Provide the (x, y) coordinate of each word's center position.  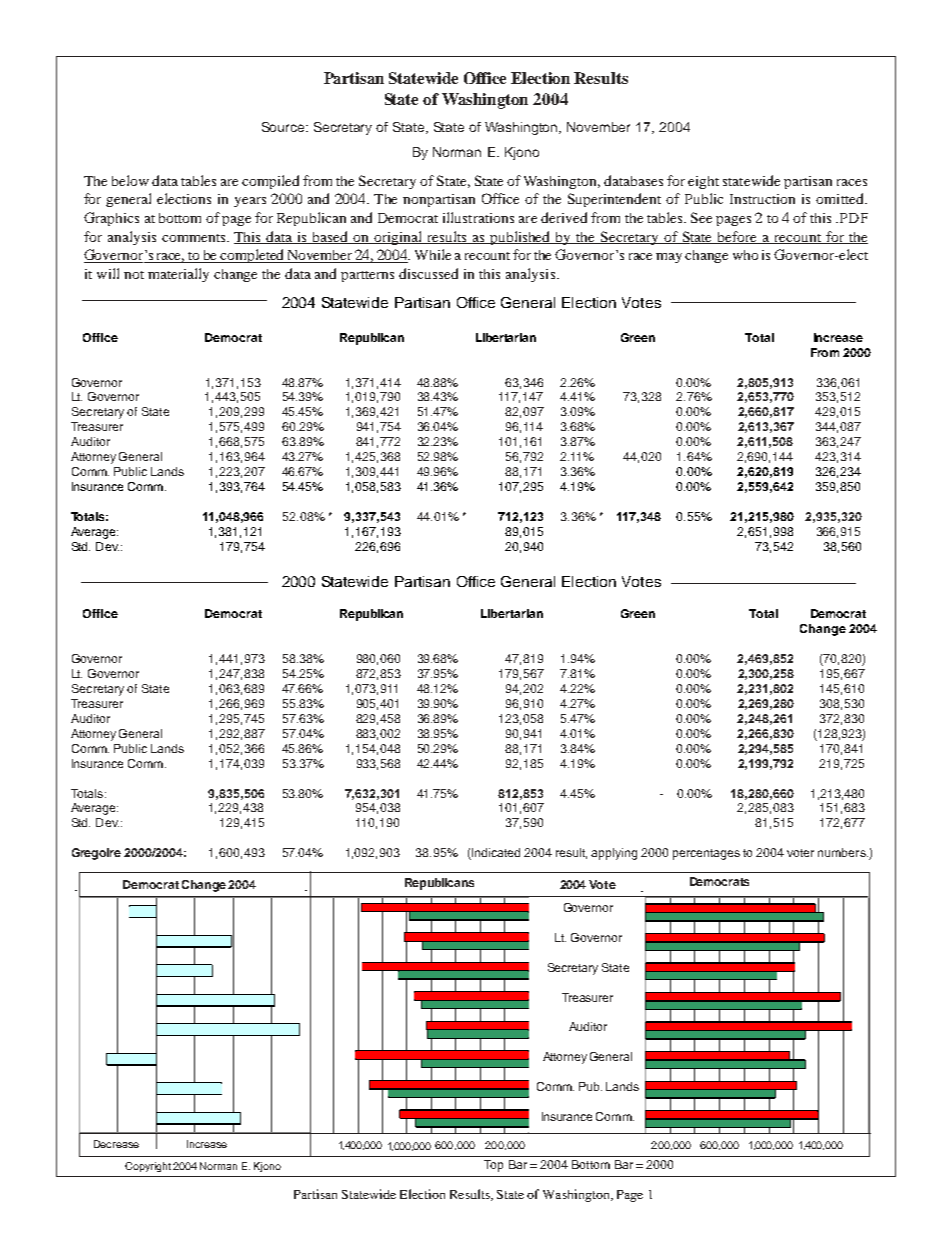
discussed (428, 273)
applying (614, 854)
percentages (706, 854)
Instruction (762, 199)
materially (178, 275)
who (745, 255)
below (130, 180)
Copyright (148, 1167)
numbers (843, 852)
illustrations (478, 217)
